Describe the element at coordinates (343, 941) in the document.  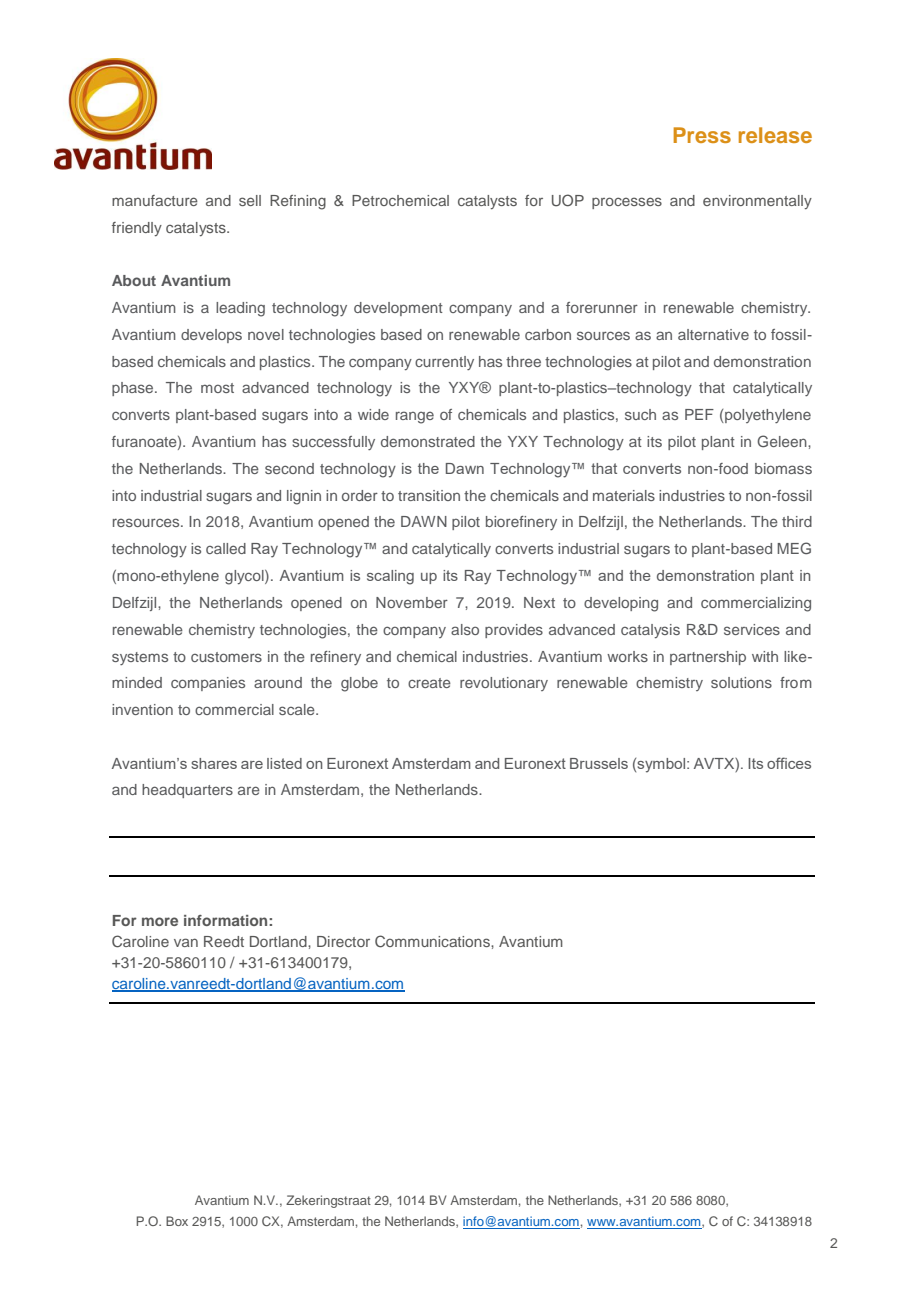
I see `Director` at that location.
